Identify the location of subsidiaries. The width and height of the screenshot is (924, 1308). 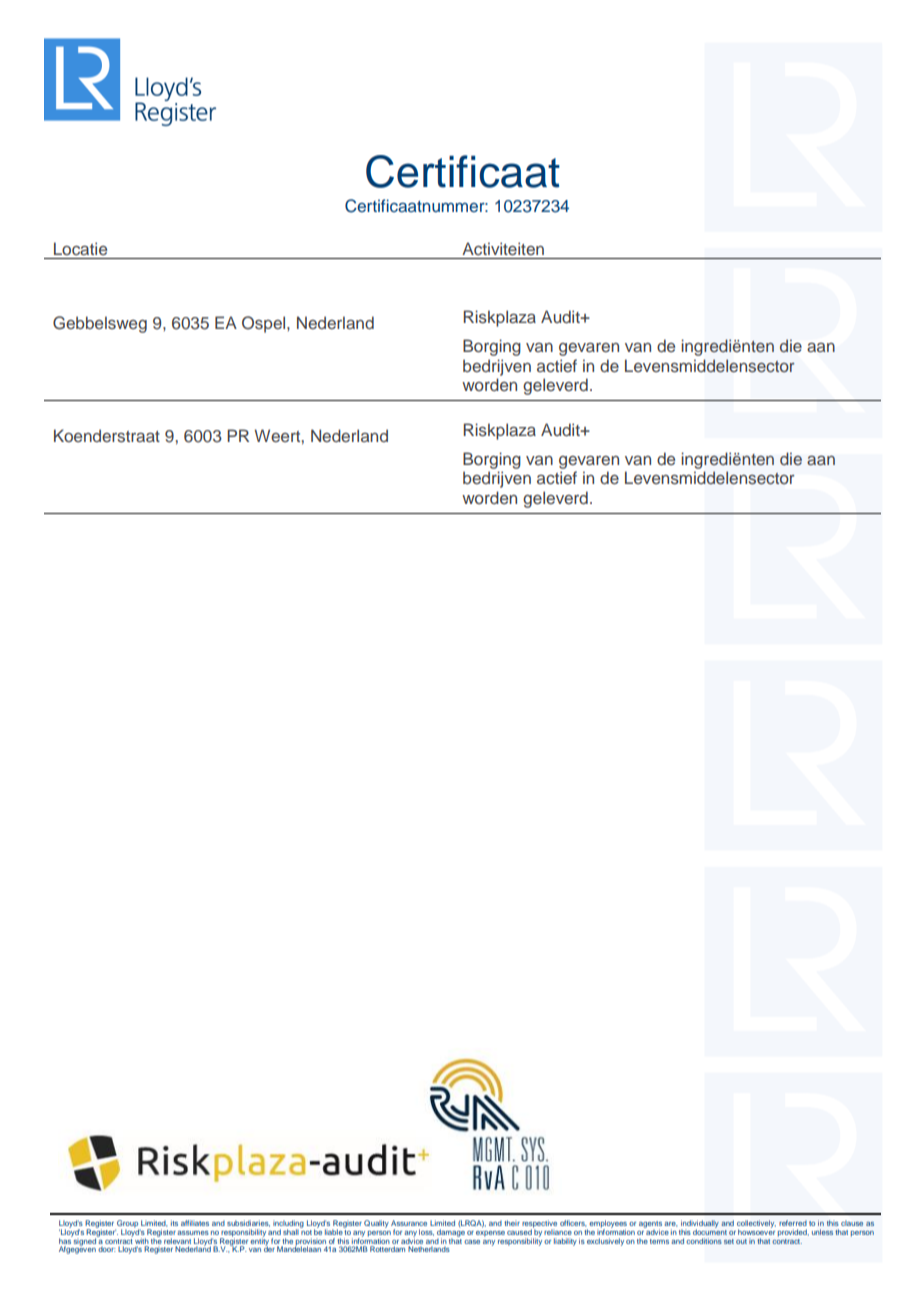
(248, 1223).
